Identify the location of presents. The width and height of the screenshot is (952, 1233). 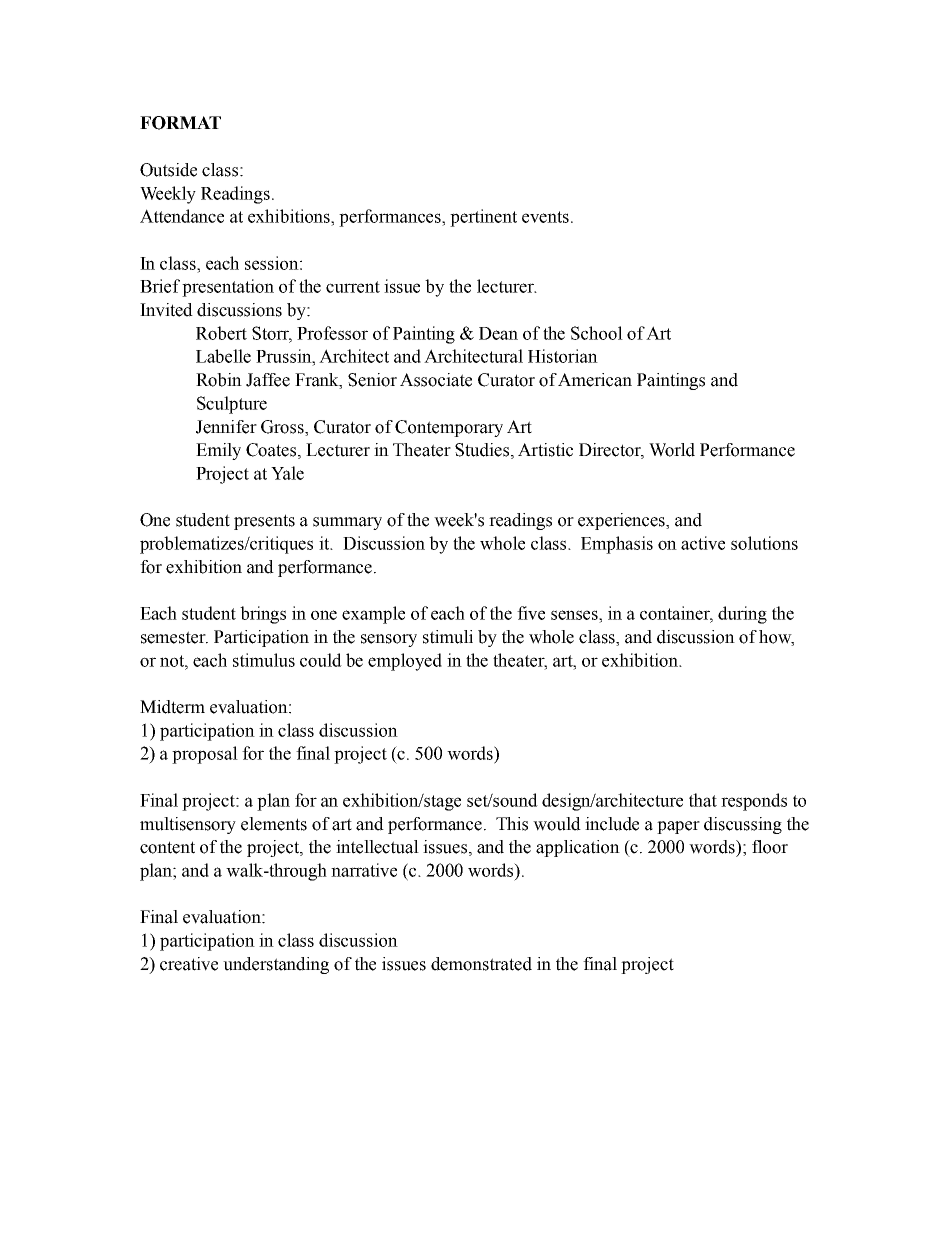
(264, 522).
